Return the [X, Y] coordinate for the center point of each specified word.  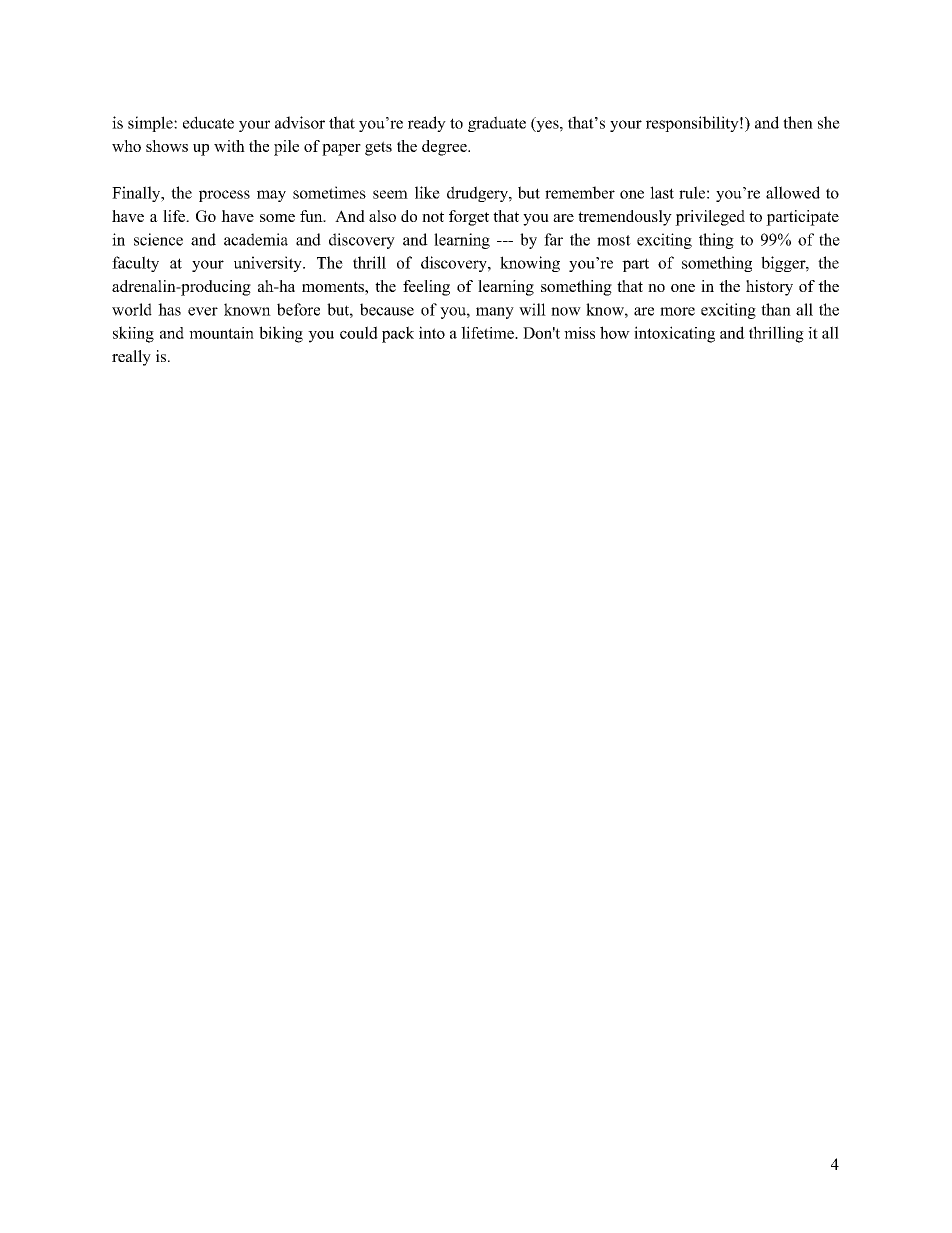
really [131, 358]
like [427, 192]
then [798, 122]
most [614, 240]
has [169, 309]
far [553, 239]
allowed [793, 192]
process [224, 196]
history [769, 288]
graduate [497, 124]
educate [208, 122]
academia [256, 239]
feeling [426, 288]
